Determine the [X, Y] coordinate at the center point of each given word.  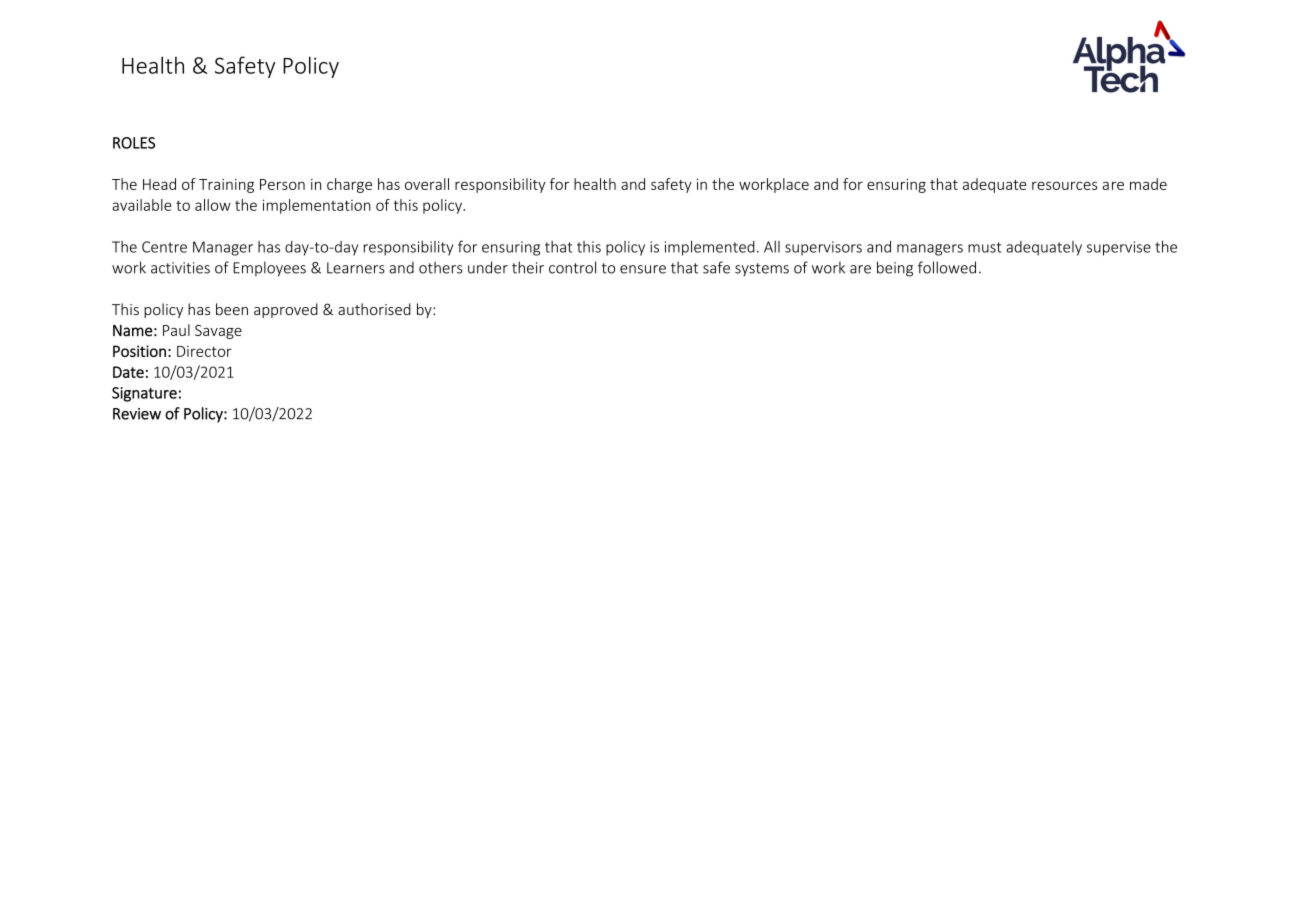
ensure [643, 269]
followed [947, 267]
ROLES [134, 143]
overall [427, 184]
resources [1064, 185]
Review [137, 414]
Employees [269, 269]
